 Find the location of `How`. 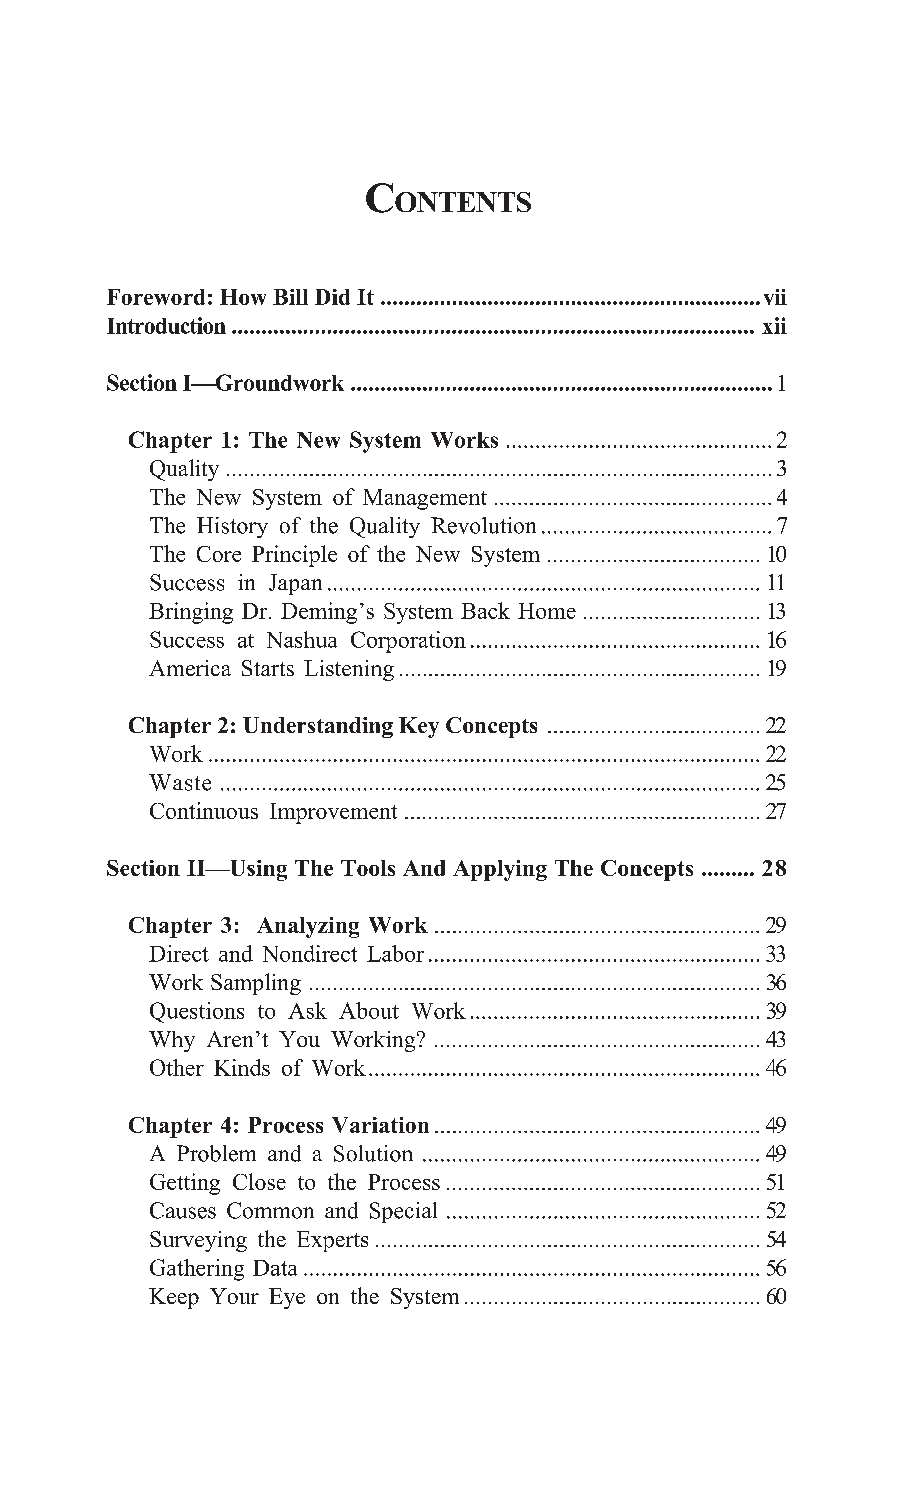

How is located at coordinates (243, 297).
